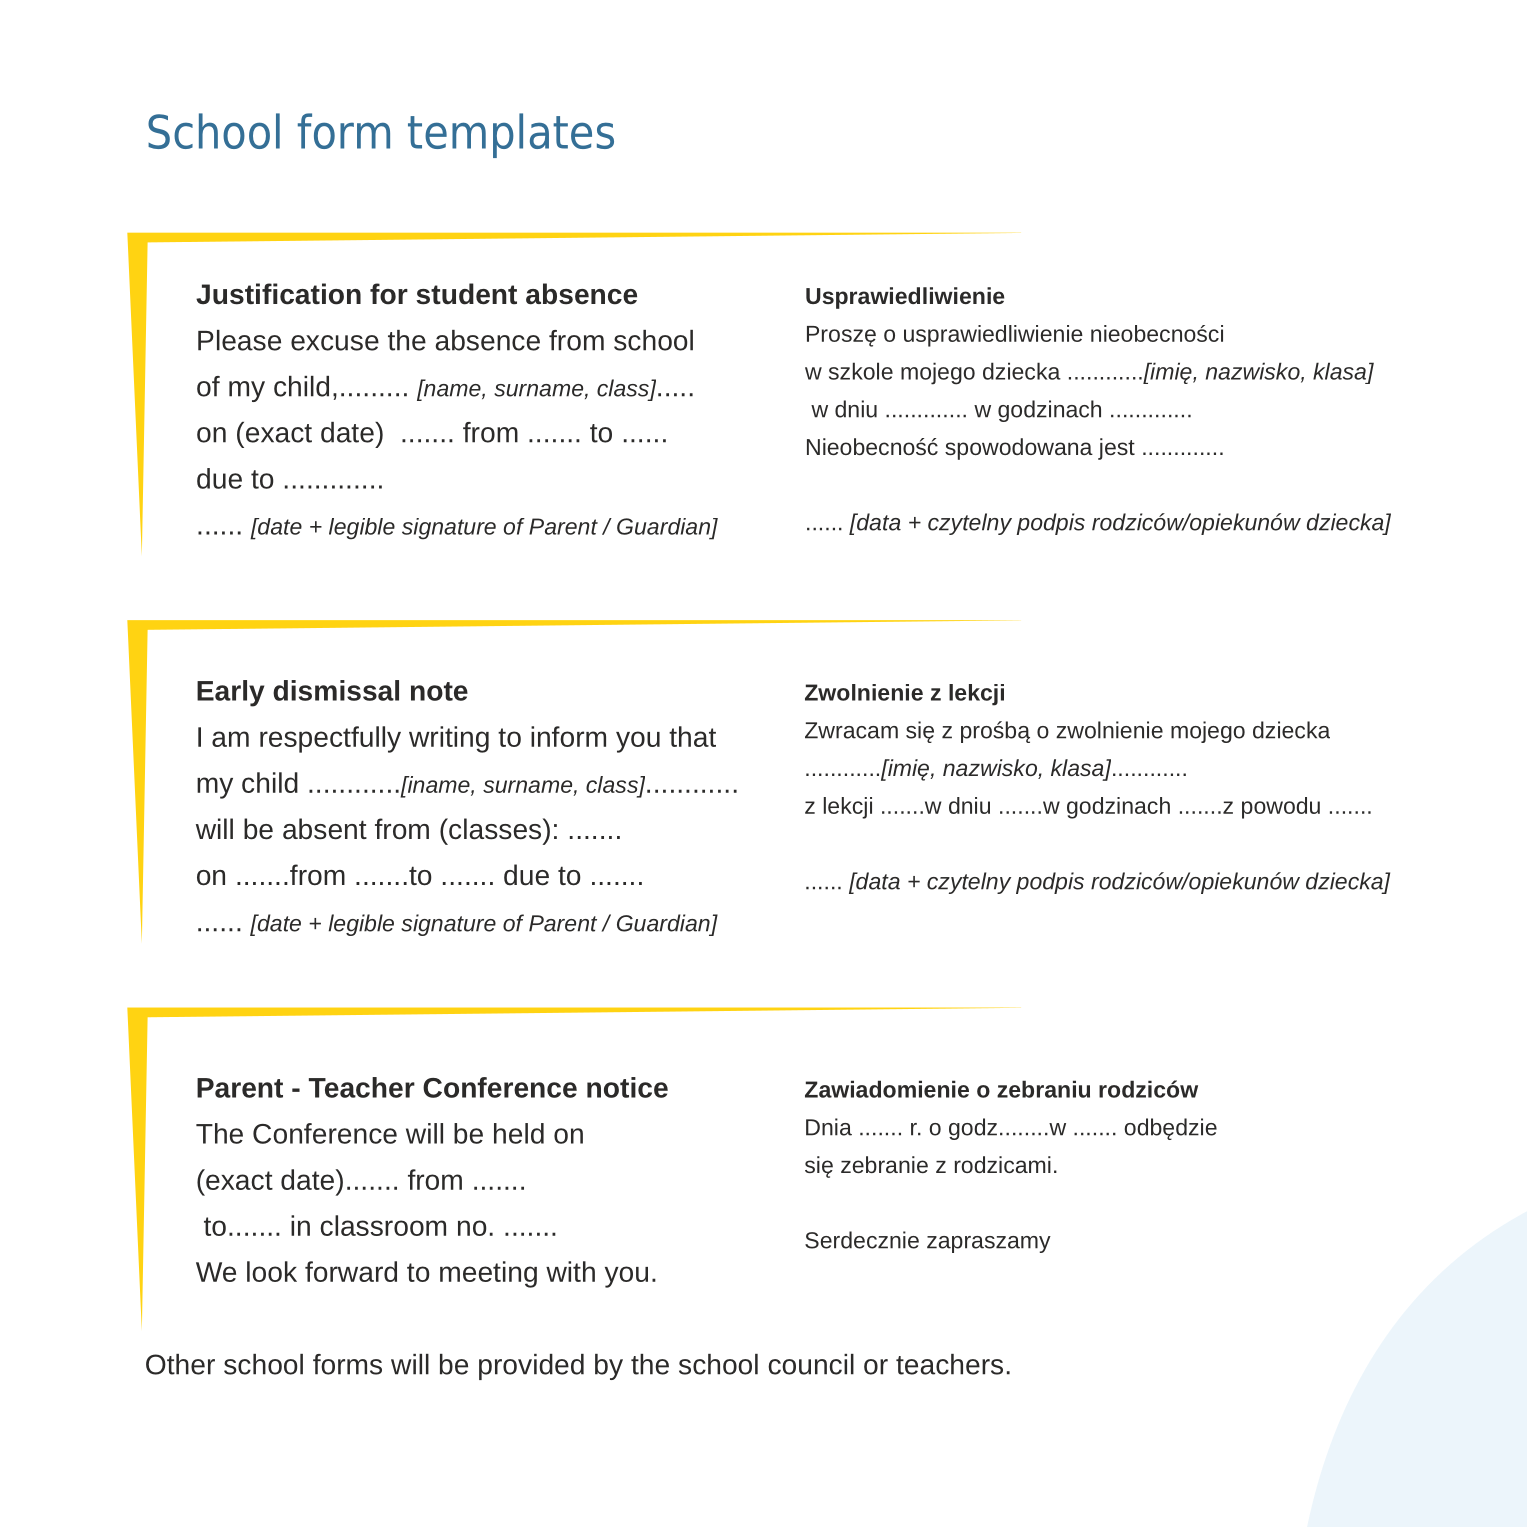 Image resolution: width=1527 pixels, height=1527 pixels. Describe the element at coordinates (531, 1367) in the screenshot. I see `provided` at that location.
